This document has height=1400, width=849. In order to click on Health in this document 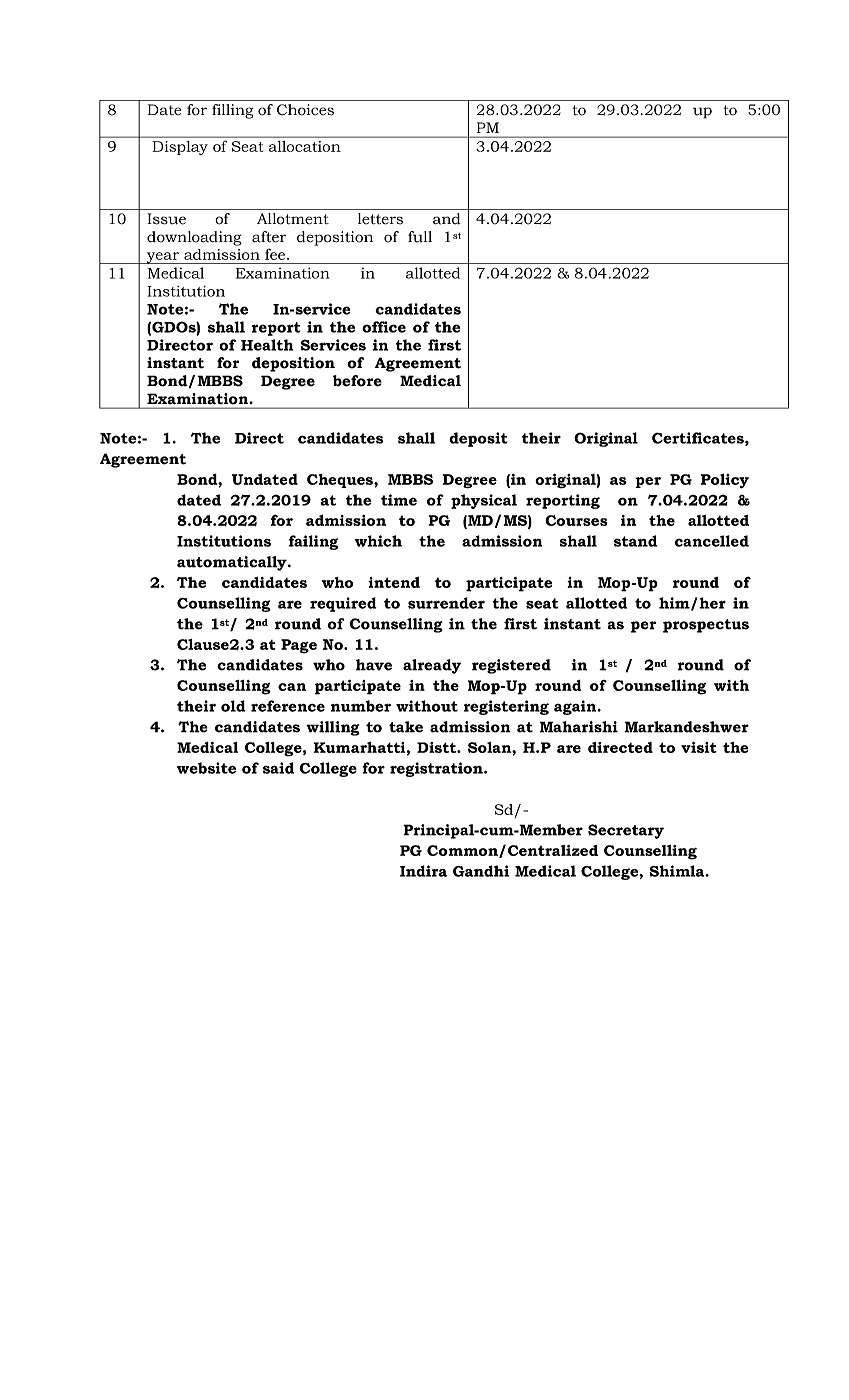, I will do `click(267, 345)`.
